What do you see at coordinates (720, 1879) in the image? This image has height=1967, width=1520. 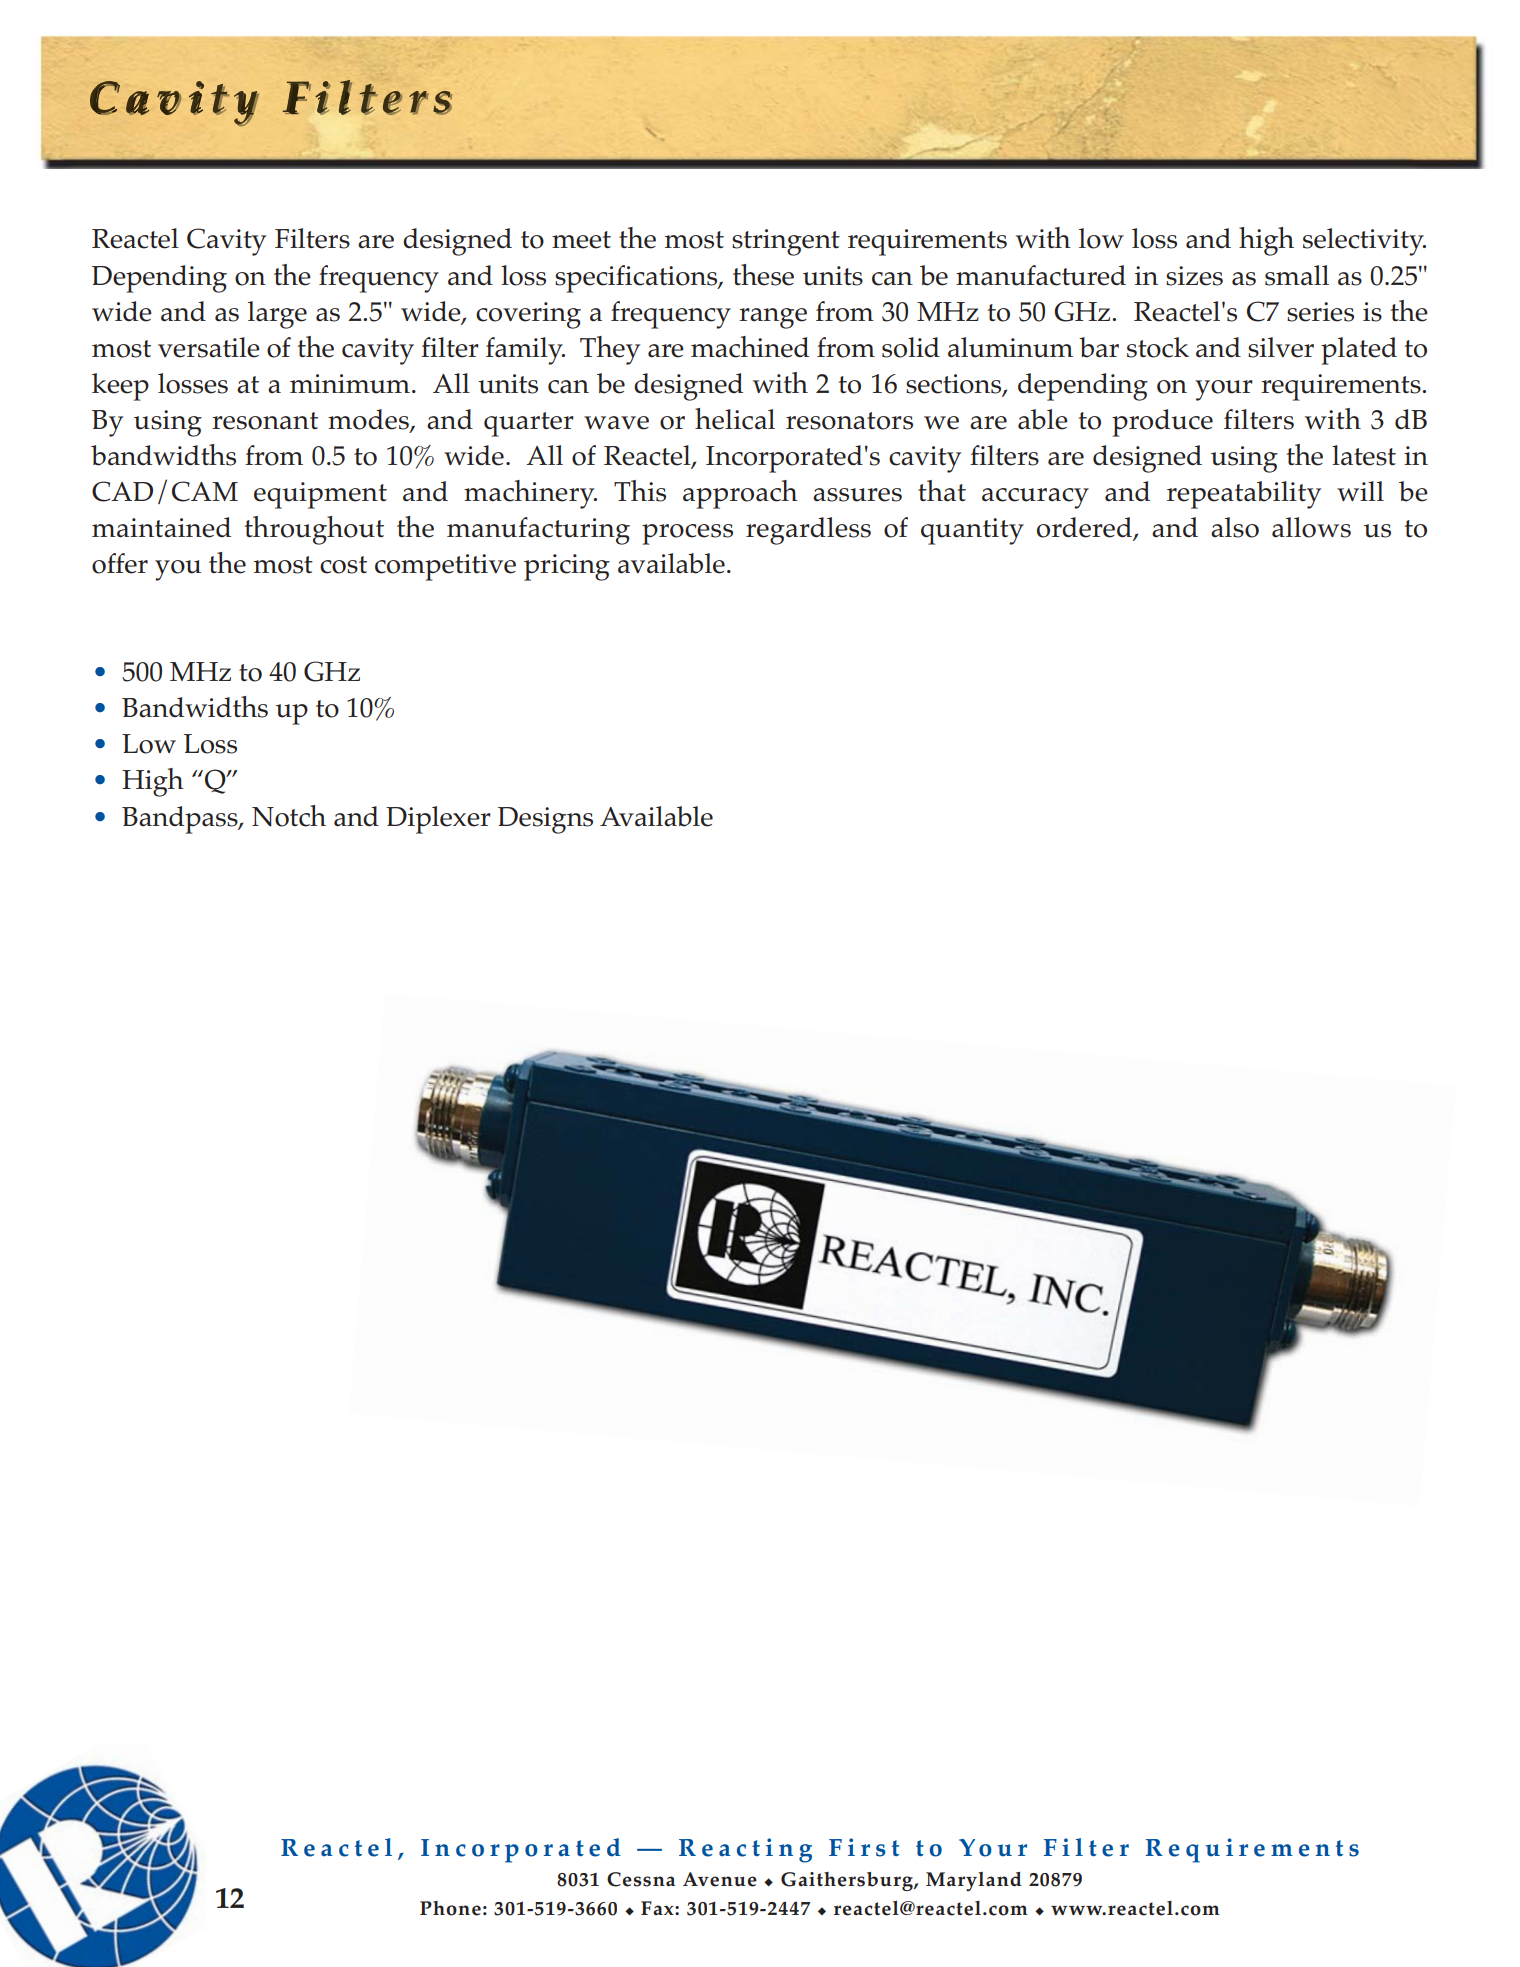 I see `Avenue` at bounding box center [720, 1879].
